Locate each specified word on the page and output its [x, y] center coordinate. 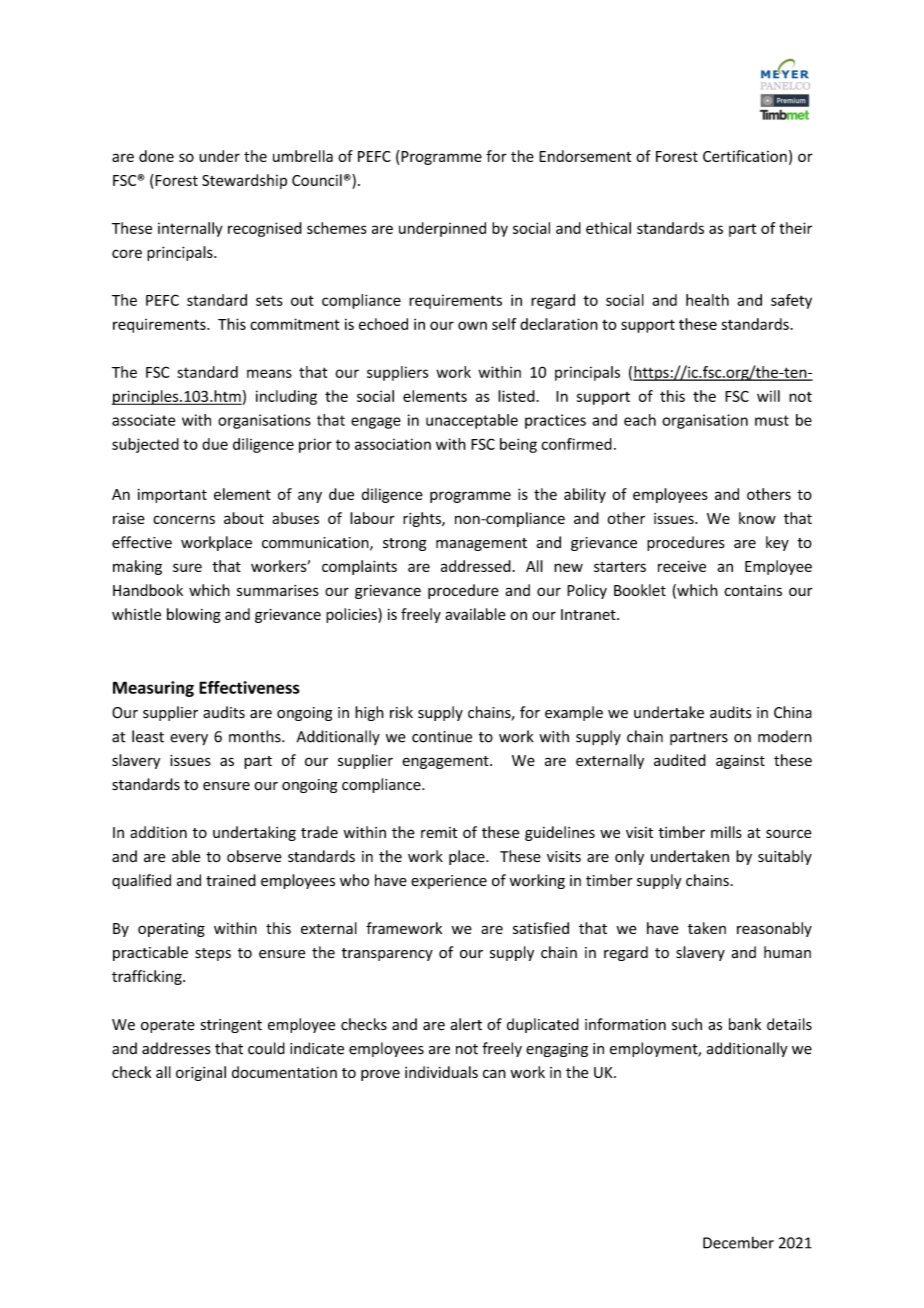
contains [753, 590]
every [189, 740]
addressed [476, 566]
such [687, 1024]
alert [466, 1024]
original [201, 1073]
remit [439, 832]
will [768, 396]
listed [517, 396]
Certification [745, 156]
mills [726, 832]
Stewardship [244, 181]
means [269, 373]
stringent [231, 1026]
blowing [194, 615]
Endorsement [585, 156]
